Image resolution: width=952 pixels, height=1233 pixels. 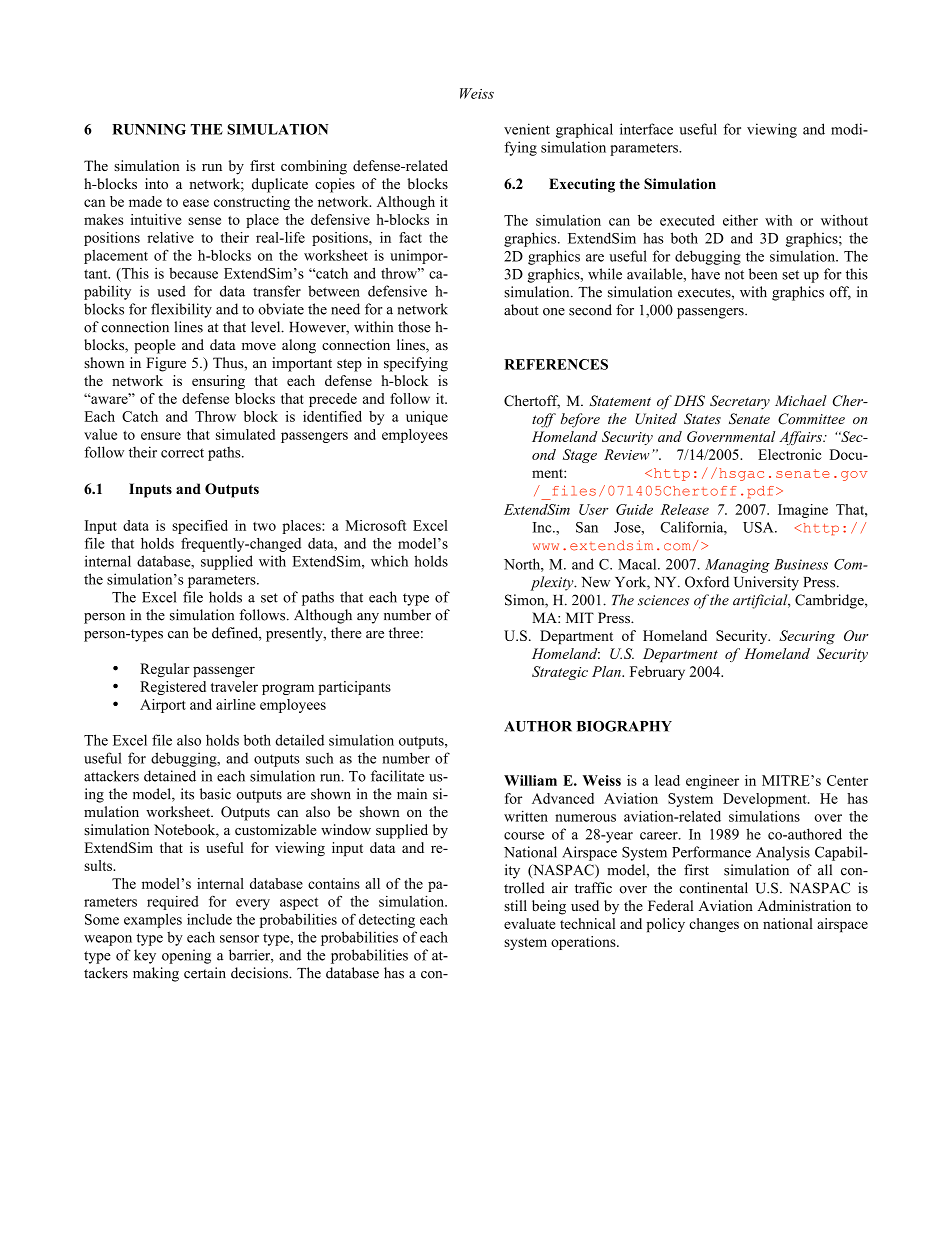 I want to click on opening, so click(x=186, y=956).
